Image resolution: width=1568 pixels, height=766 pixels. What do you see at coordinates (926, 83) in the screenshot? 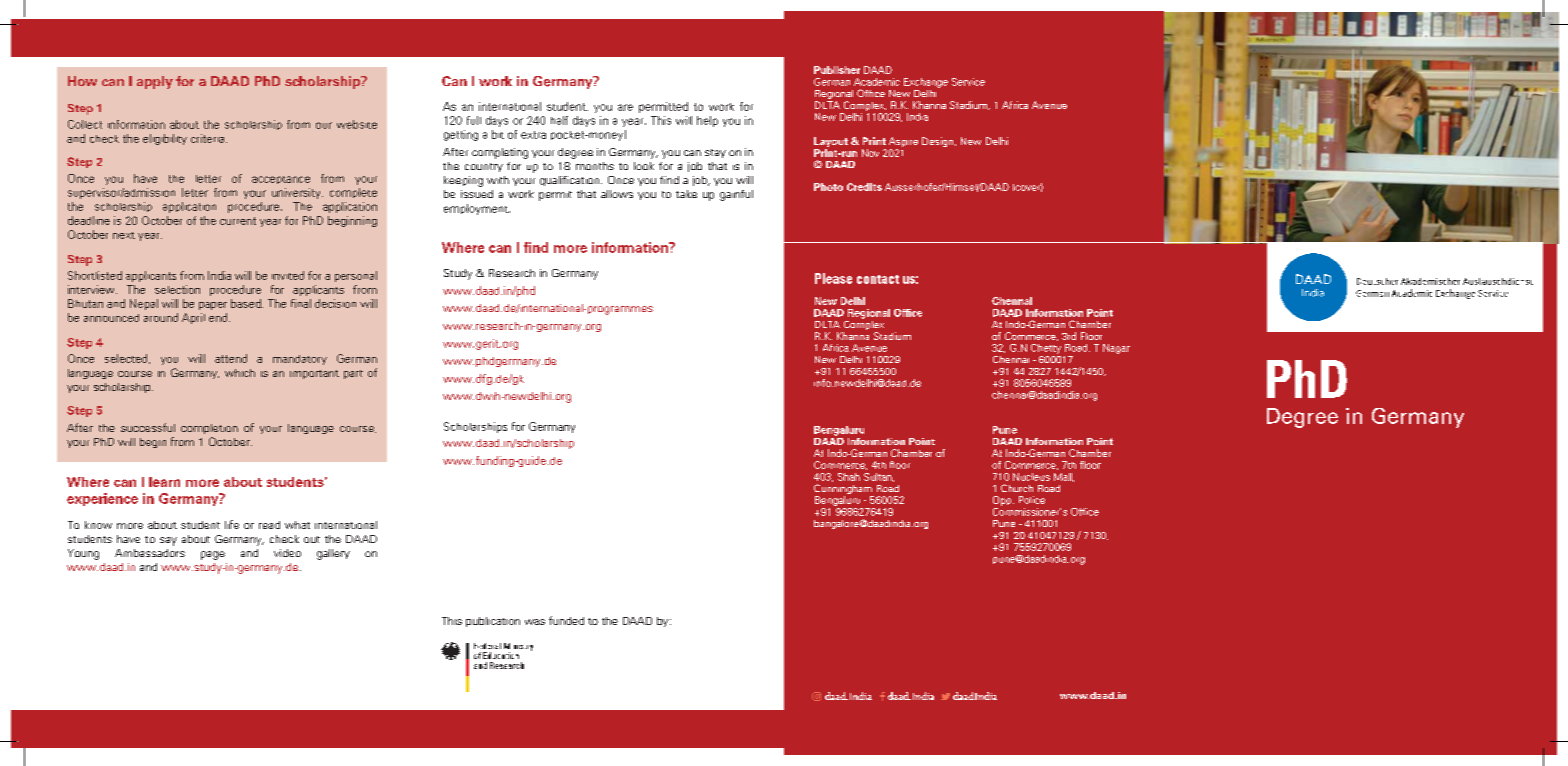
I see `Exchange` at bounding box center [926, 83].
